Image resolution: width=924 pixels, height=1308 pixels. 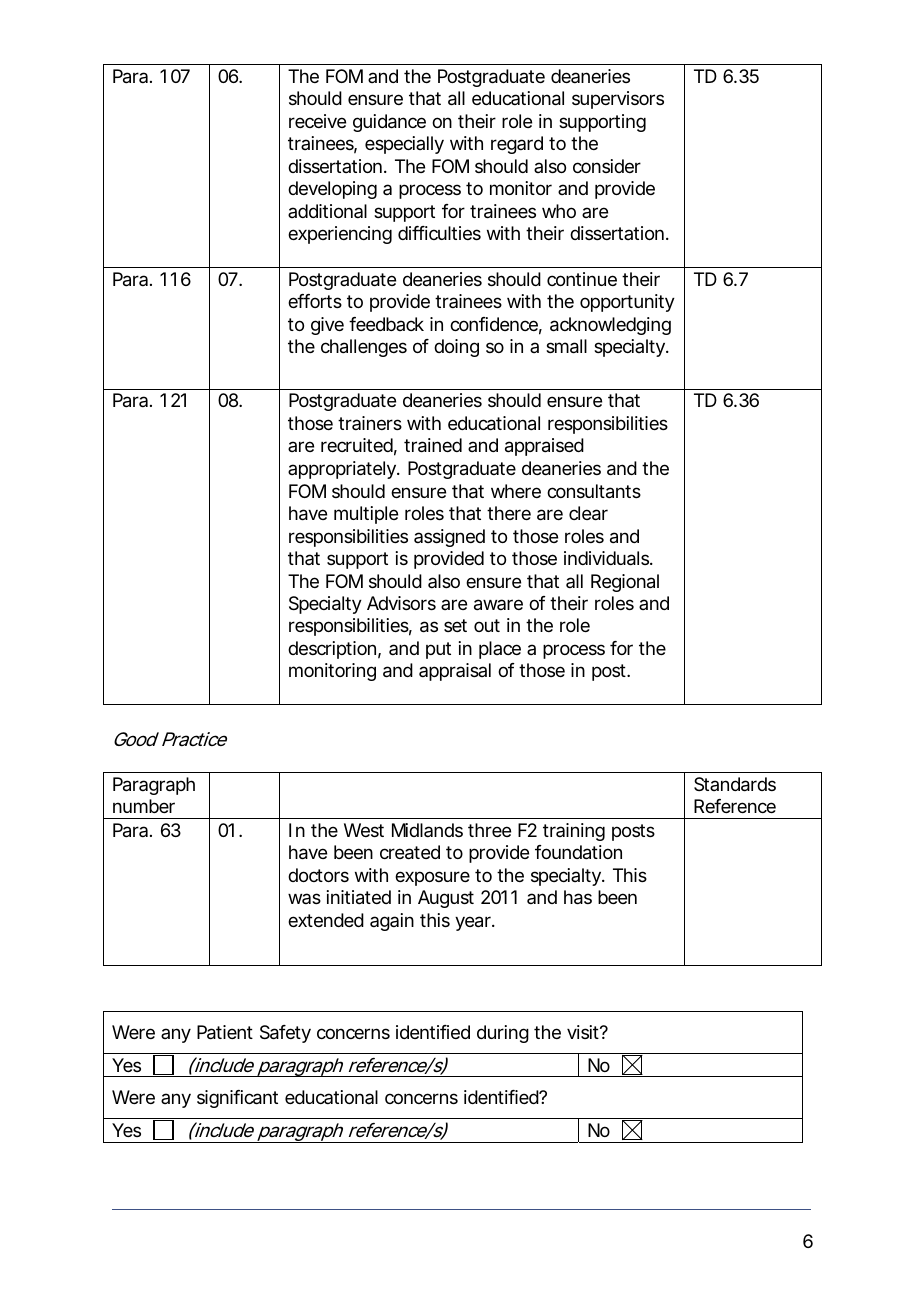 I want to click on receive, so click(x=317, y=121).
